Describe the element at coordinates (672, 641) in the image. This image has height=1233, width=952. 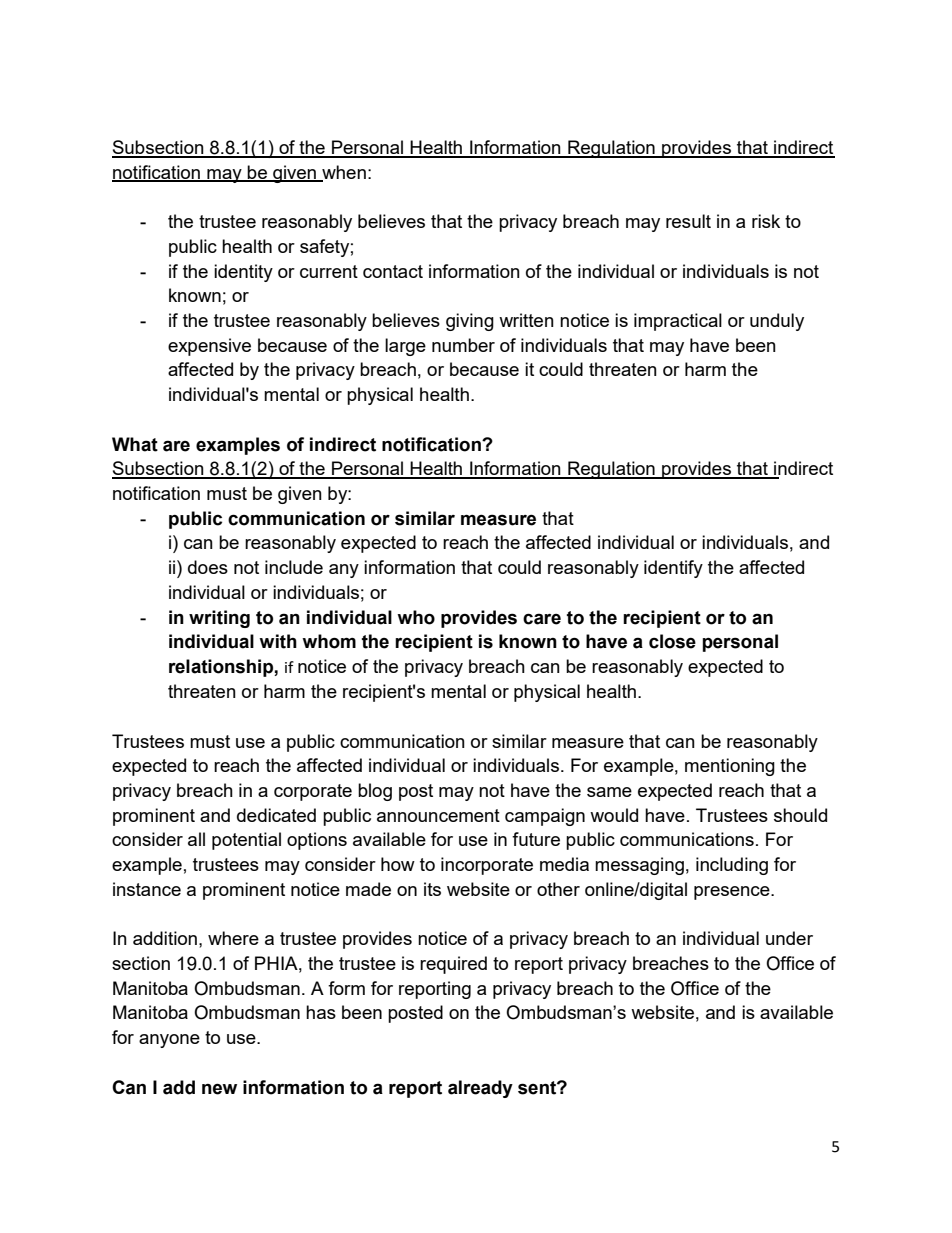
I see `close` at that location.
